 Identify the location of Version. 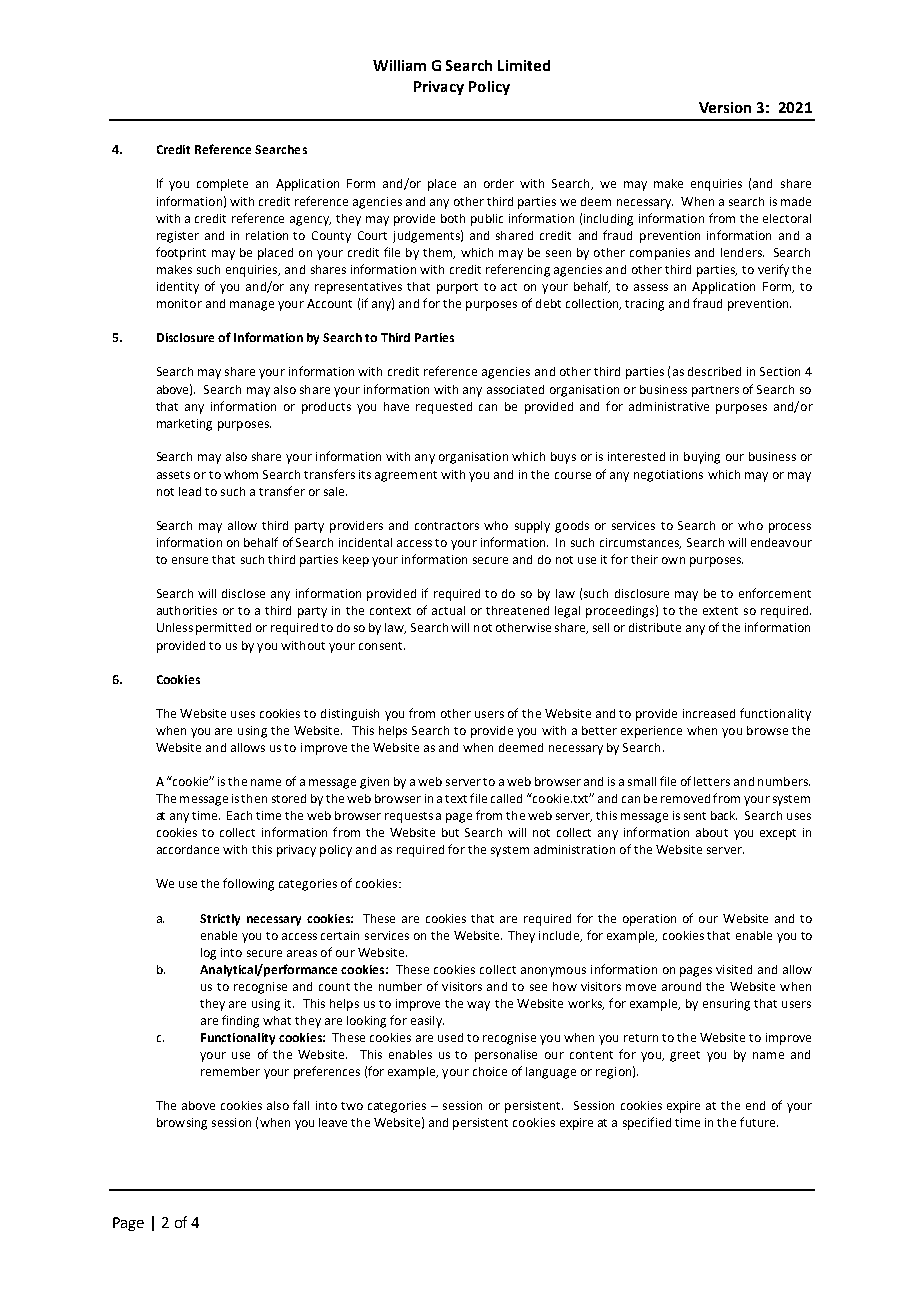
(725, 107).
